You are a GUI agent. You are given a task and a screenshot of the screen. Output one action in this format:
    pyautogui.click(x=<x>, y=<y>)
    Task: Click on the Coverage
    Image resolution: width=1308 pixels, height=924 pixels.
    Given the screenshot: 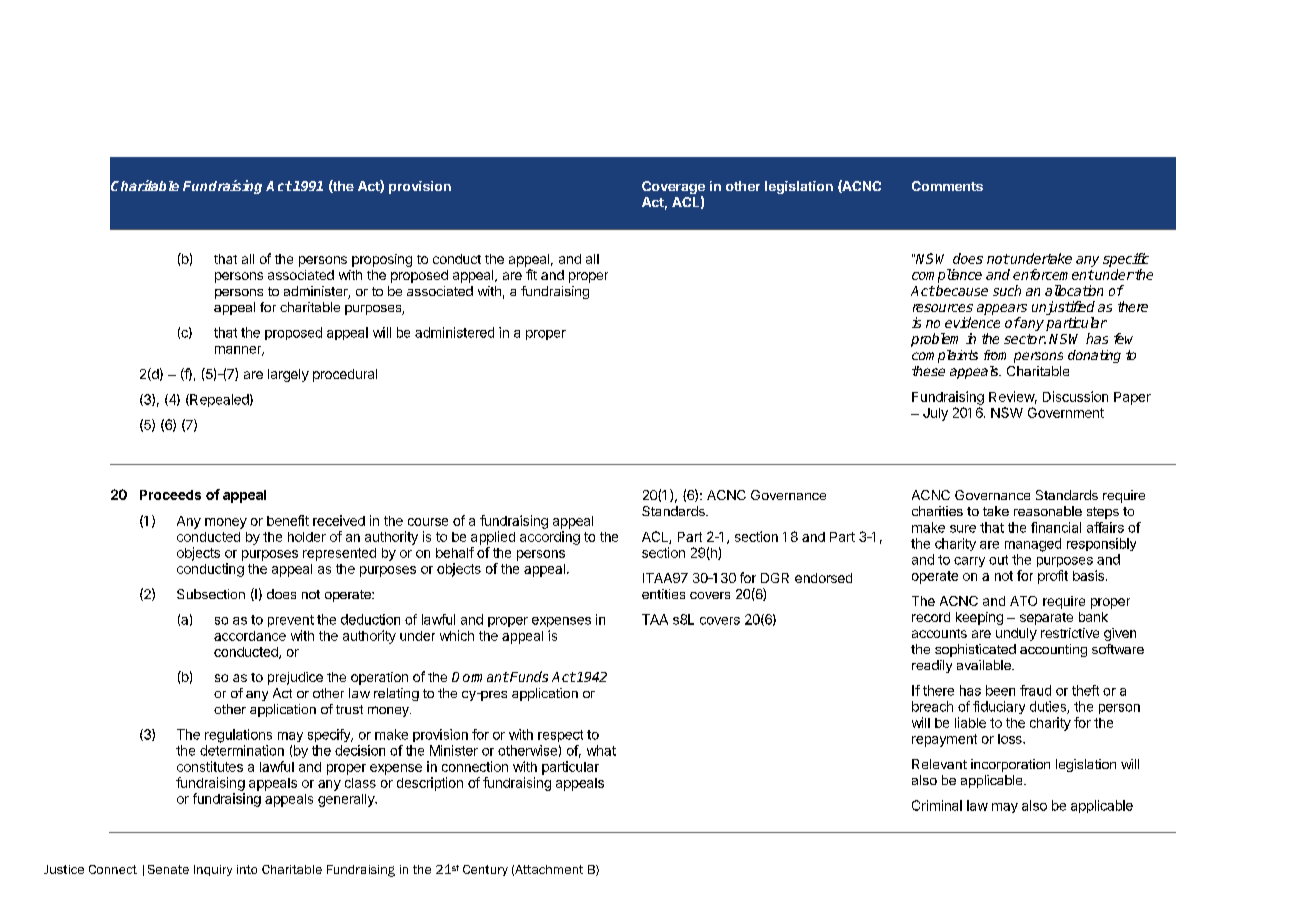 What is the action you would take?
    pyautogui.click(x=673, y=189)
